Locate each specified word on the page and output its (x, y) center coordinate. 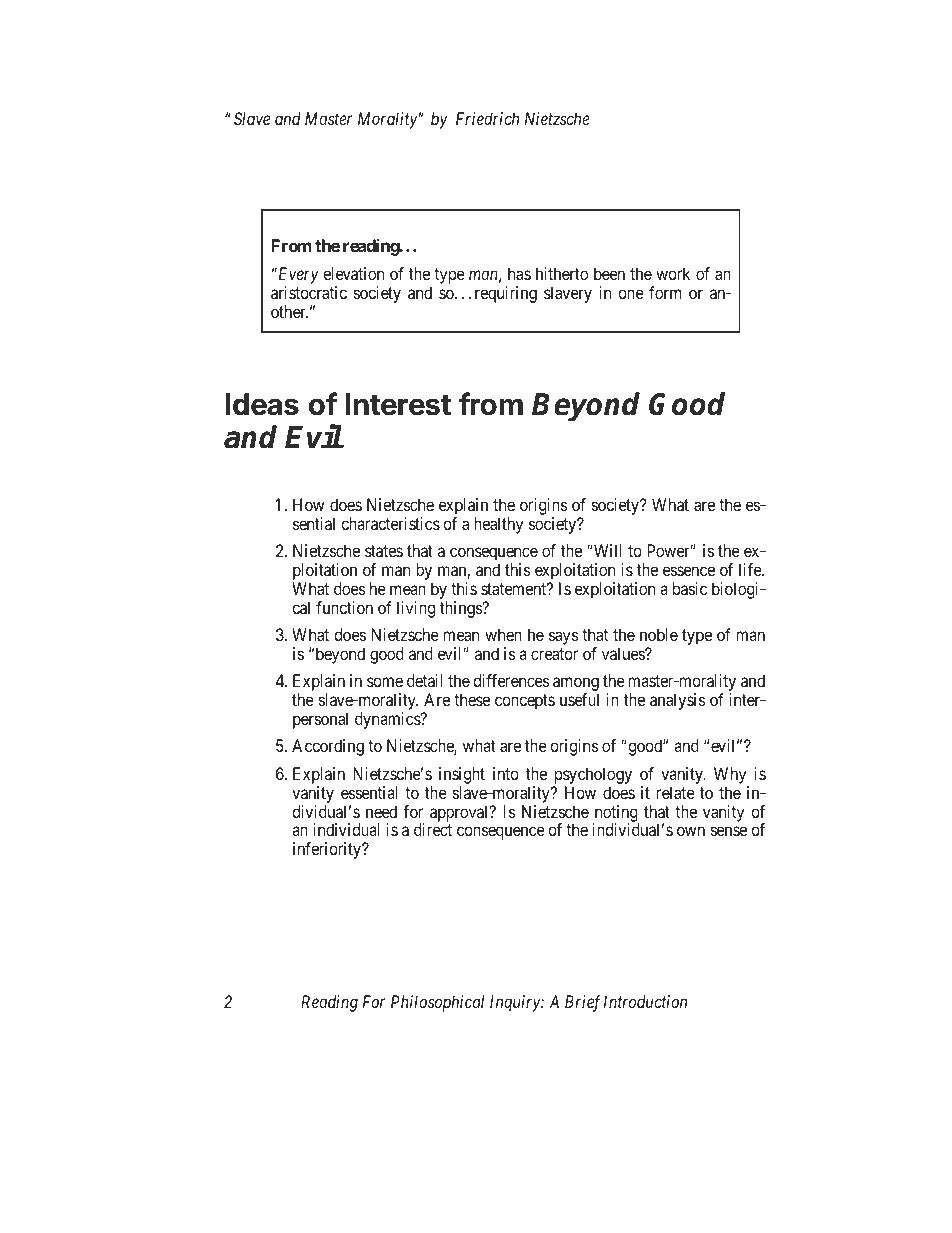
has (519, 273)
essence (689, 571)
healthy (498, 525)
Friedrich (487, 118)
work (673, 273)
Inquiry (516, 1003)
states (384, 551)
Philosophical (437, 1003)
